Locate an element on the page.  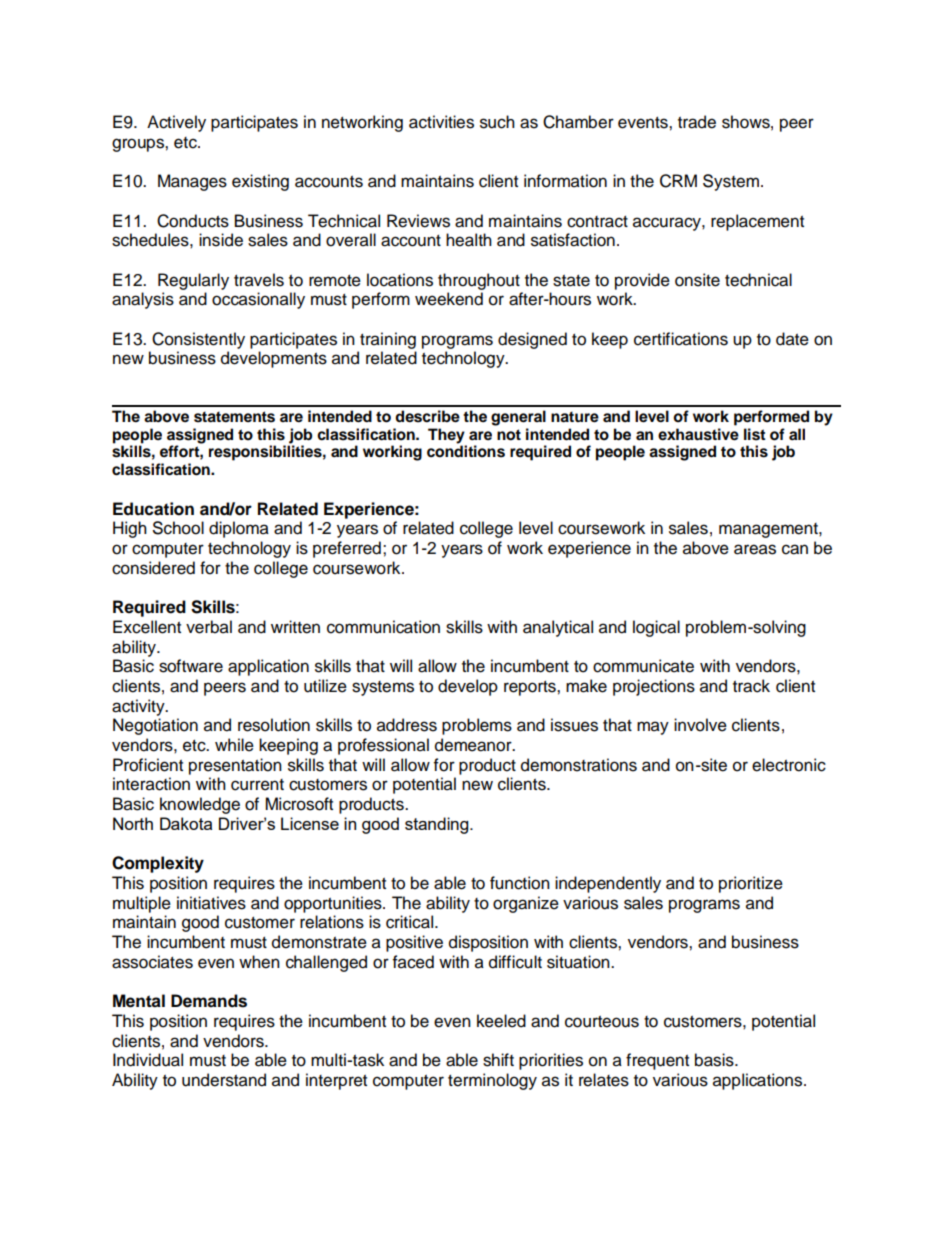
trade is located at coordinates (697, 122).
